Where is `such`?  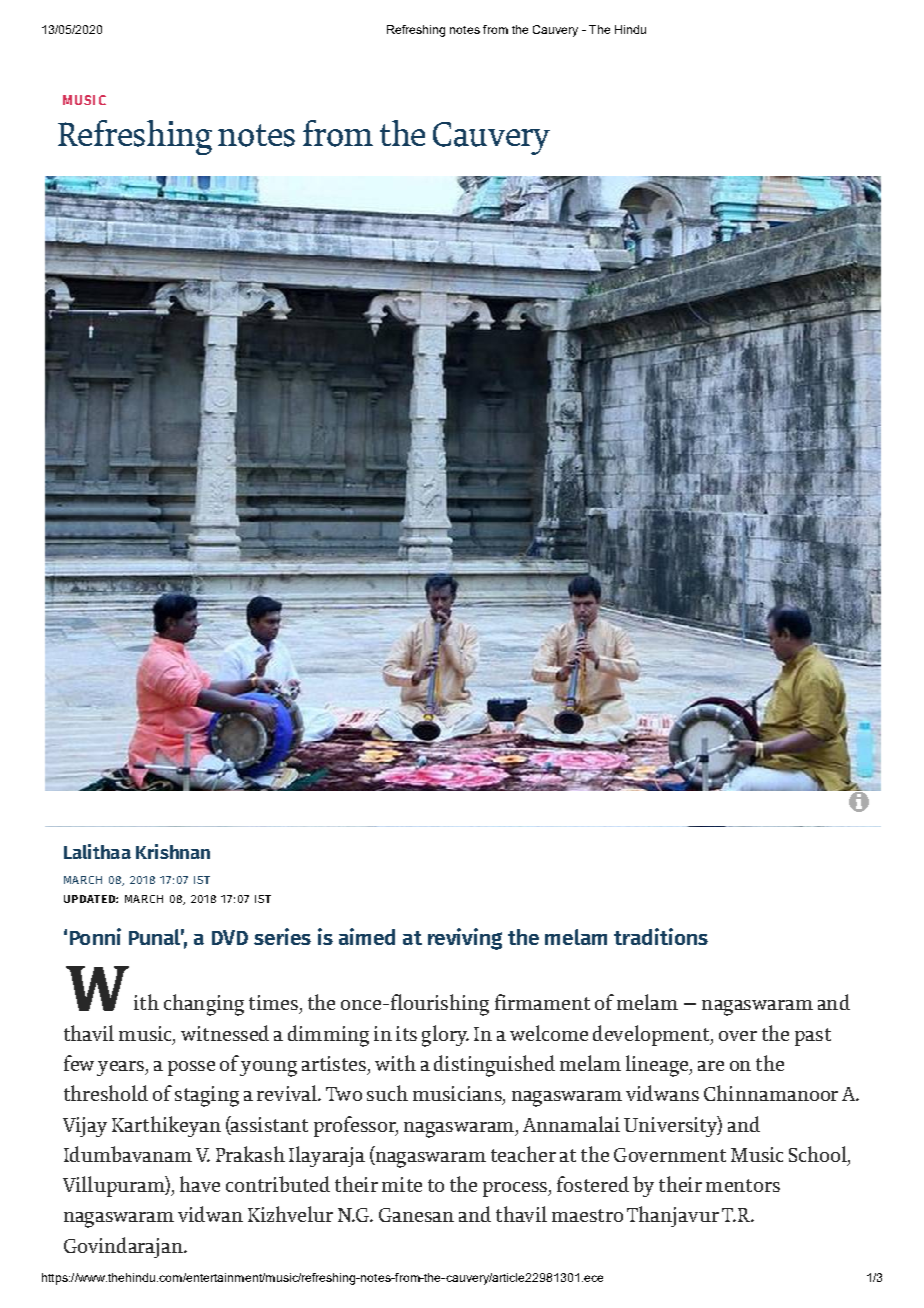
such is located at coordinates (387, 1093).
